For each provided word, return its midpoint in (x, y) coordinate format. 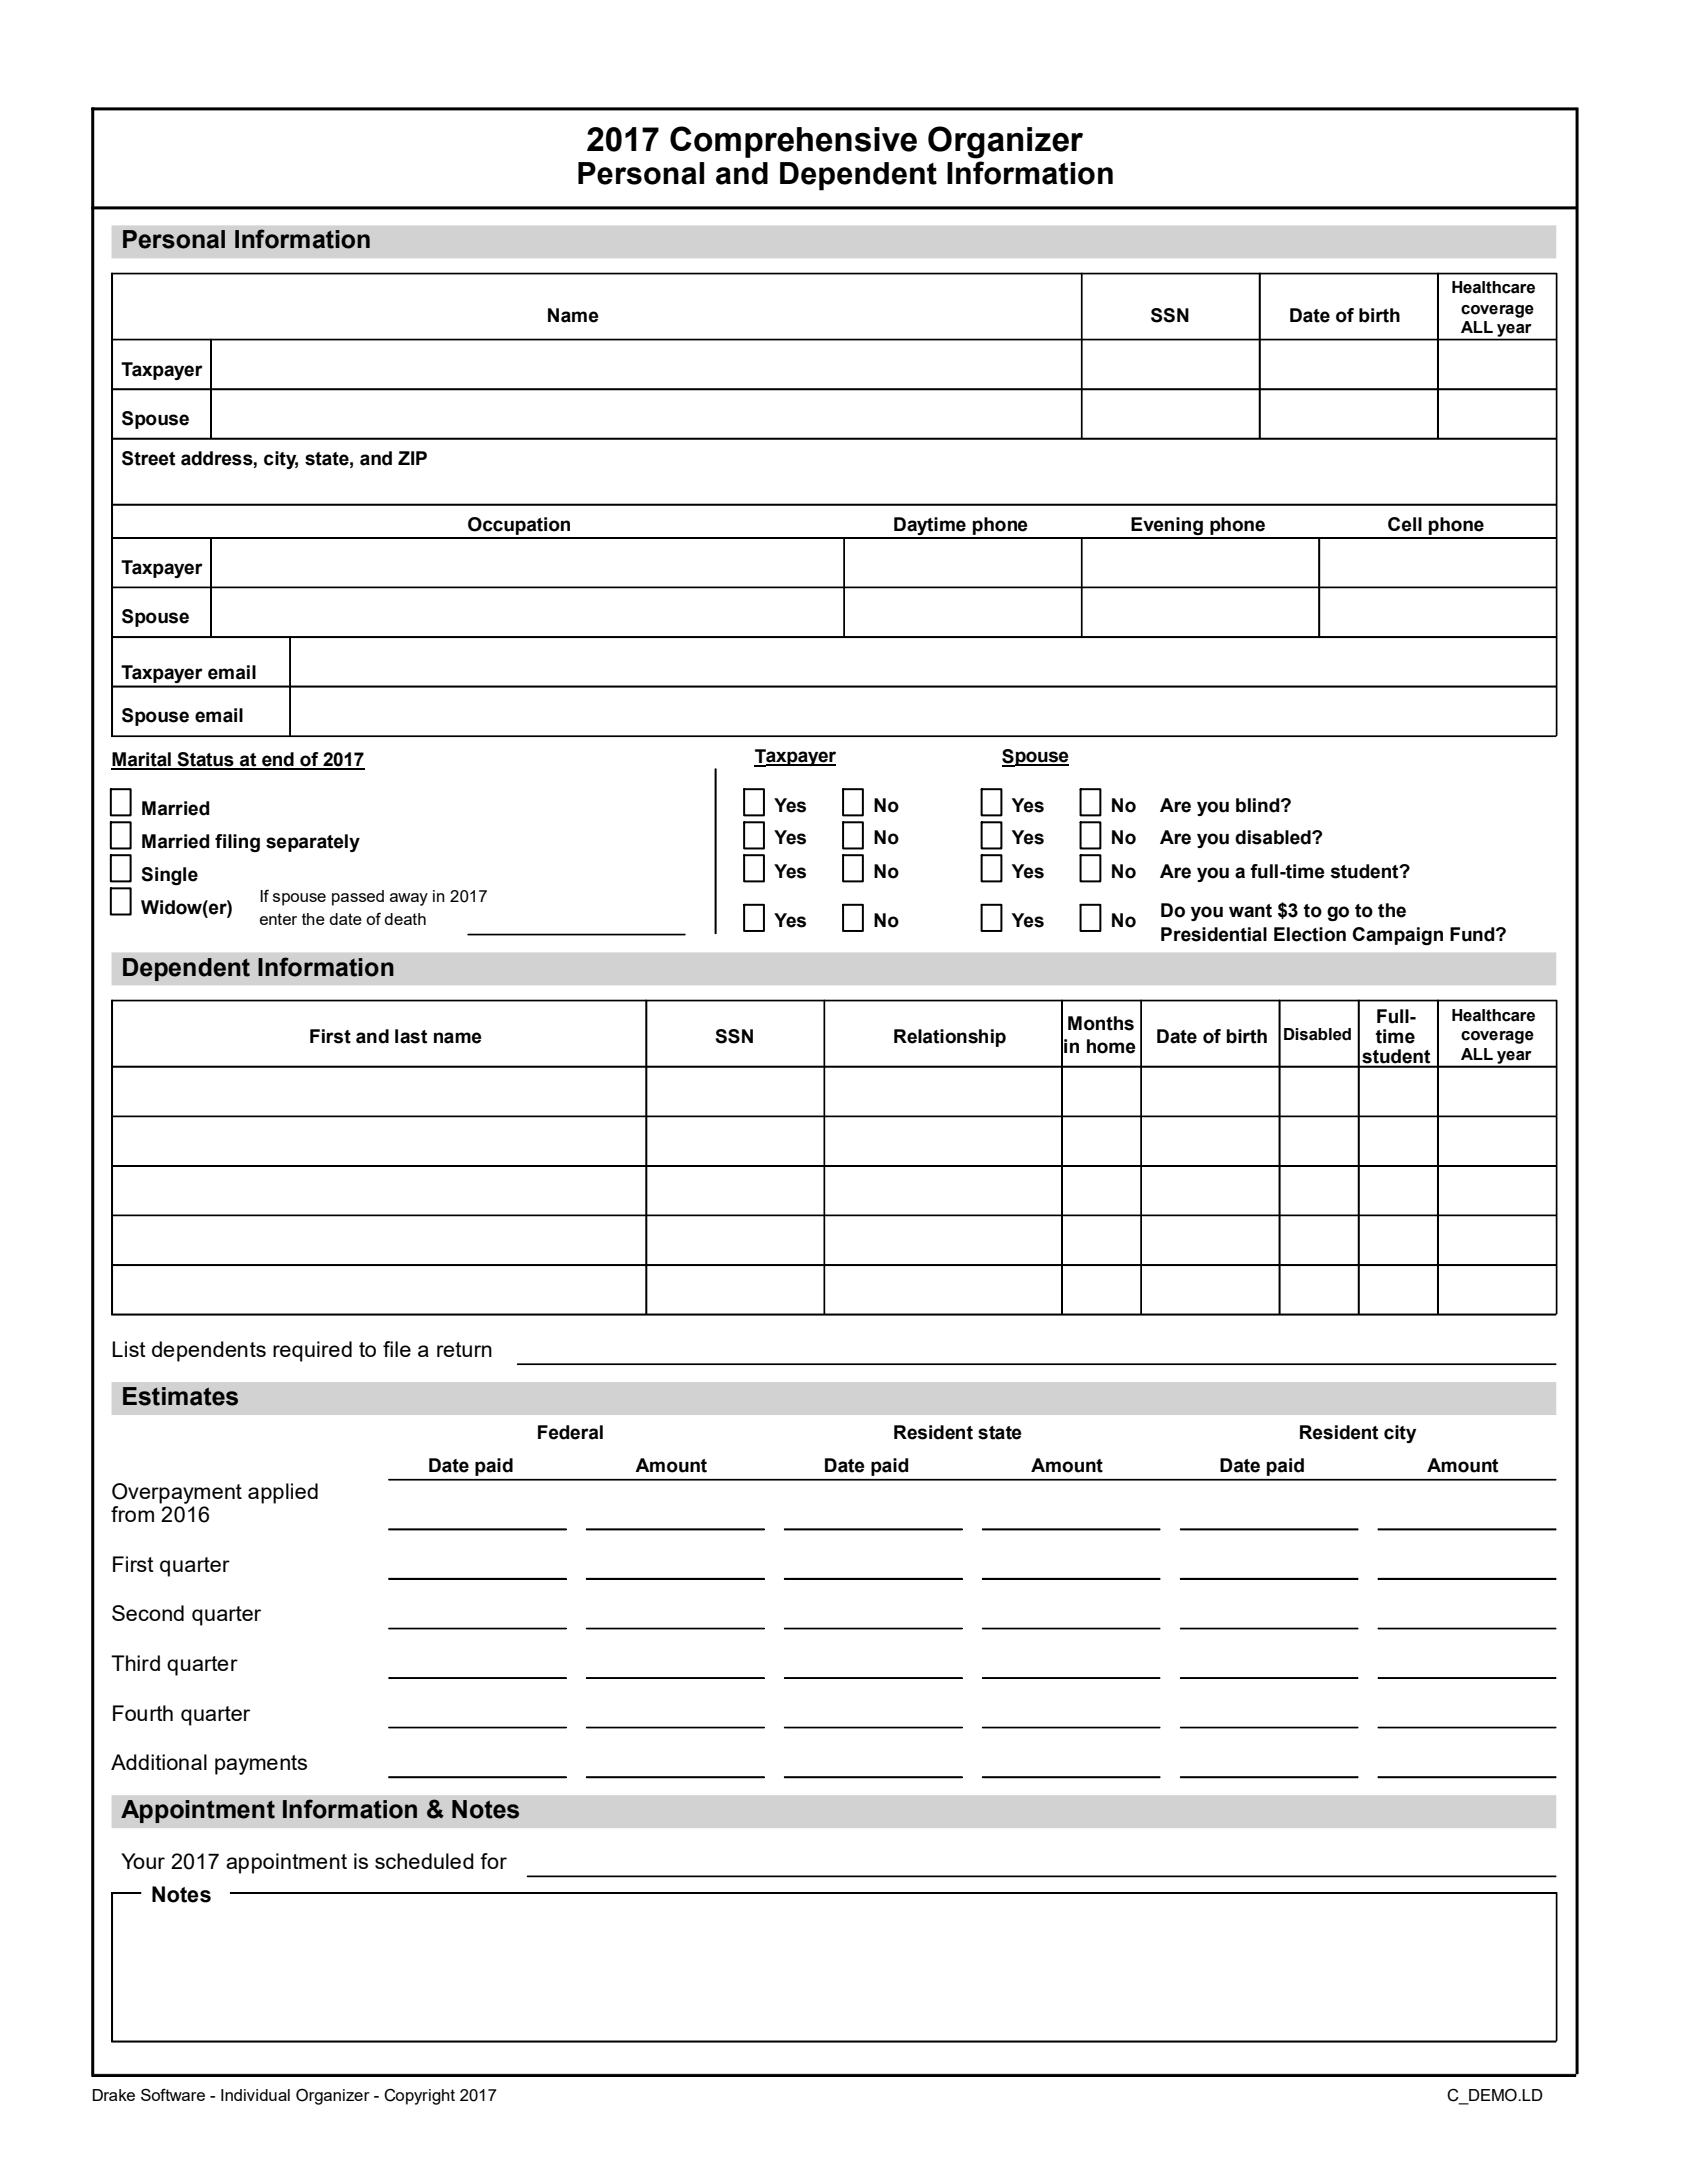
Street (148, 458)
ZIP (412, 458)
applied (283, 1493)
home (1111, 1046)
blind (1259, 805)
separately (313, 843)
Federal (570, 1432)
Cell (1405, 524)
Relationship (950, 1038)
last (411, 1036)
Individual (255, 2095)
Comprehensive (793, 142)
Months (1101, 1023)
